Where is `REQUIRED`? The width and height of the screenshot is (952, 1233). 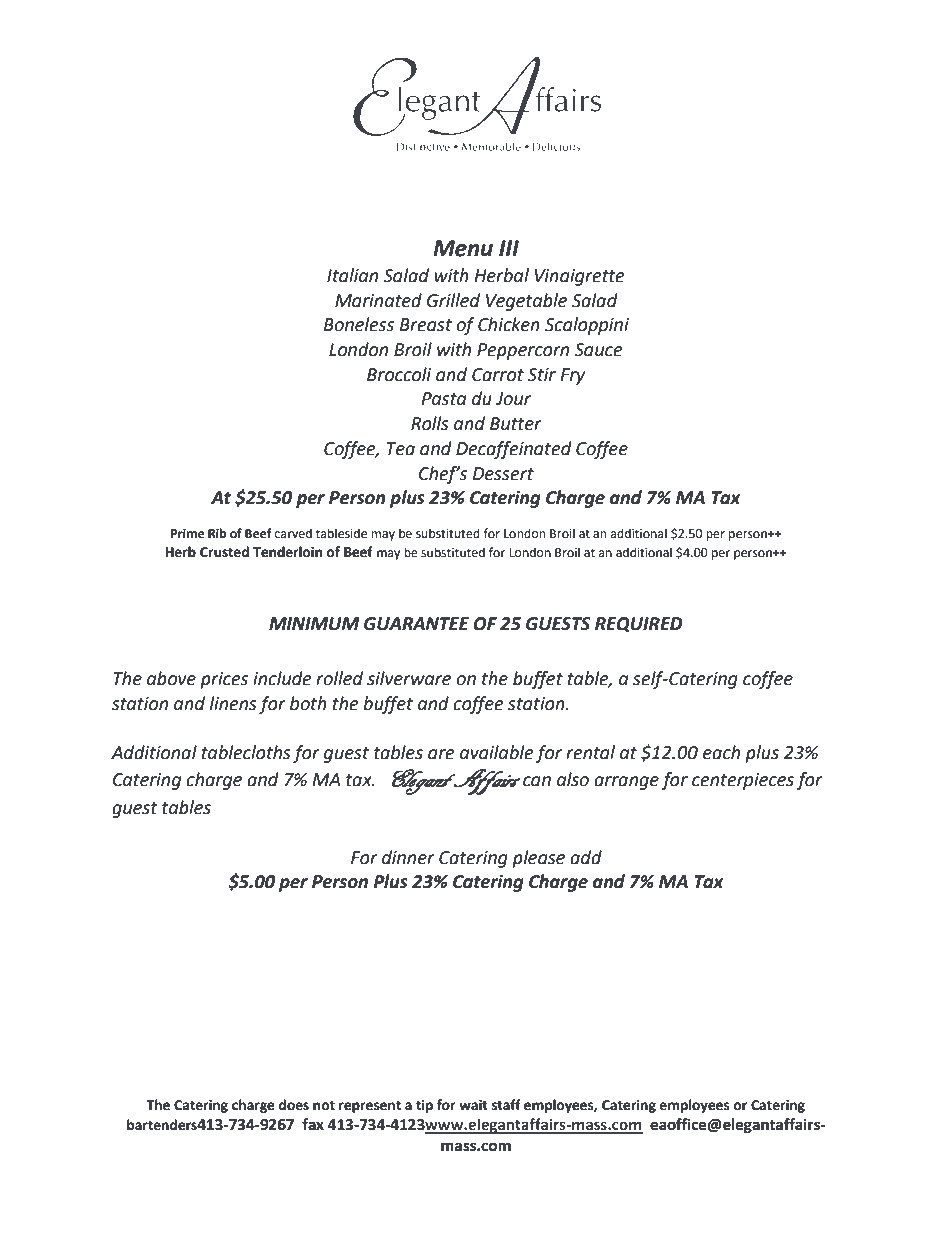
REQUIRED is located at coordinates (639, 625).
